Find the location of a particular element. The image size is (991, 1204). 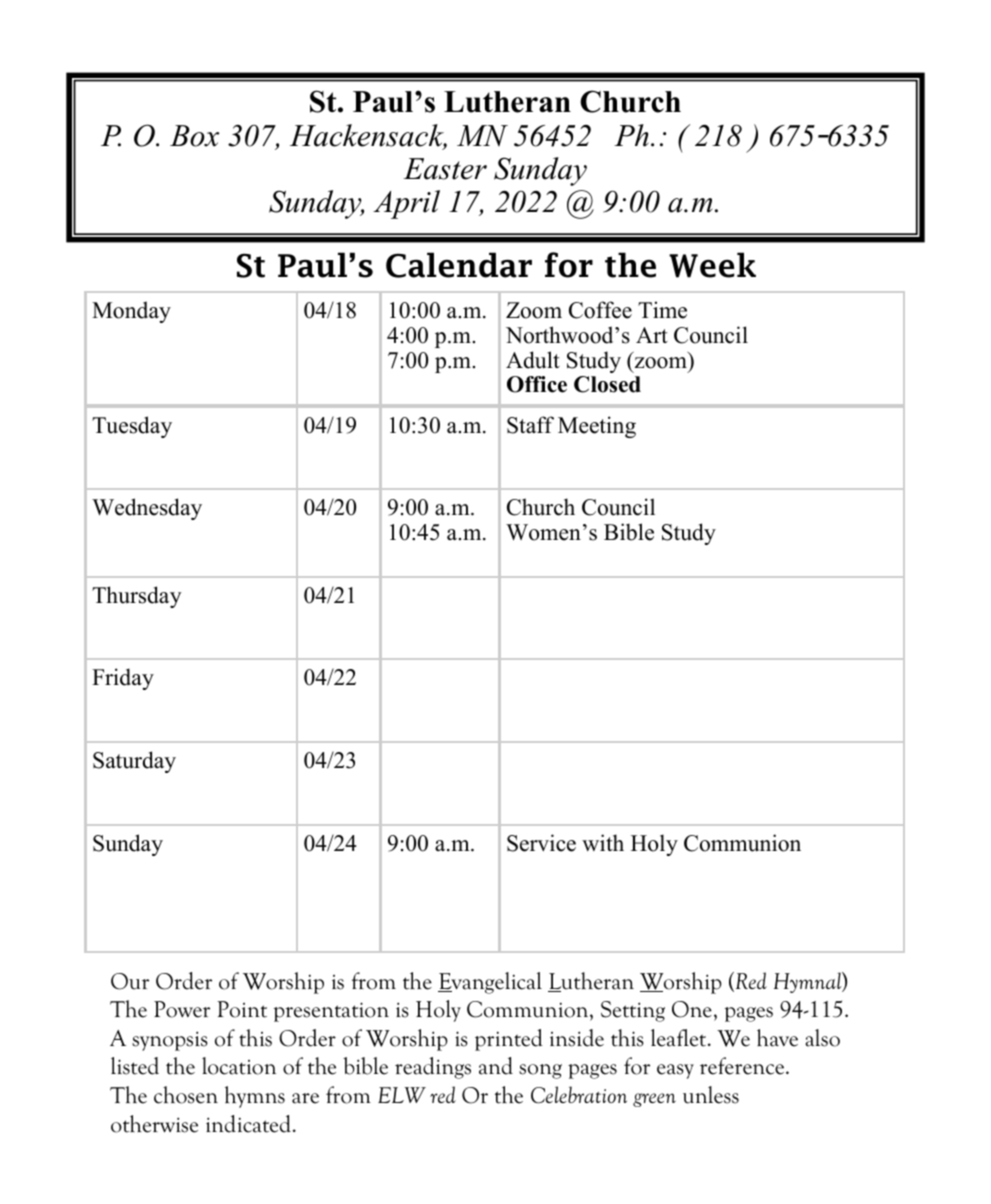

Service is located at coordinates (541, 843).
